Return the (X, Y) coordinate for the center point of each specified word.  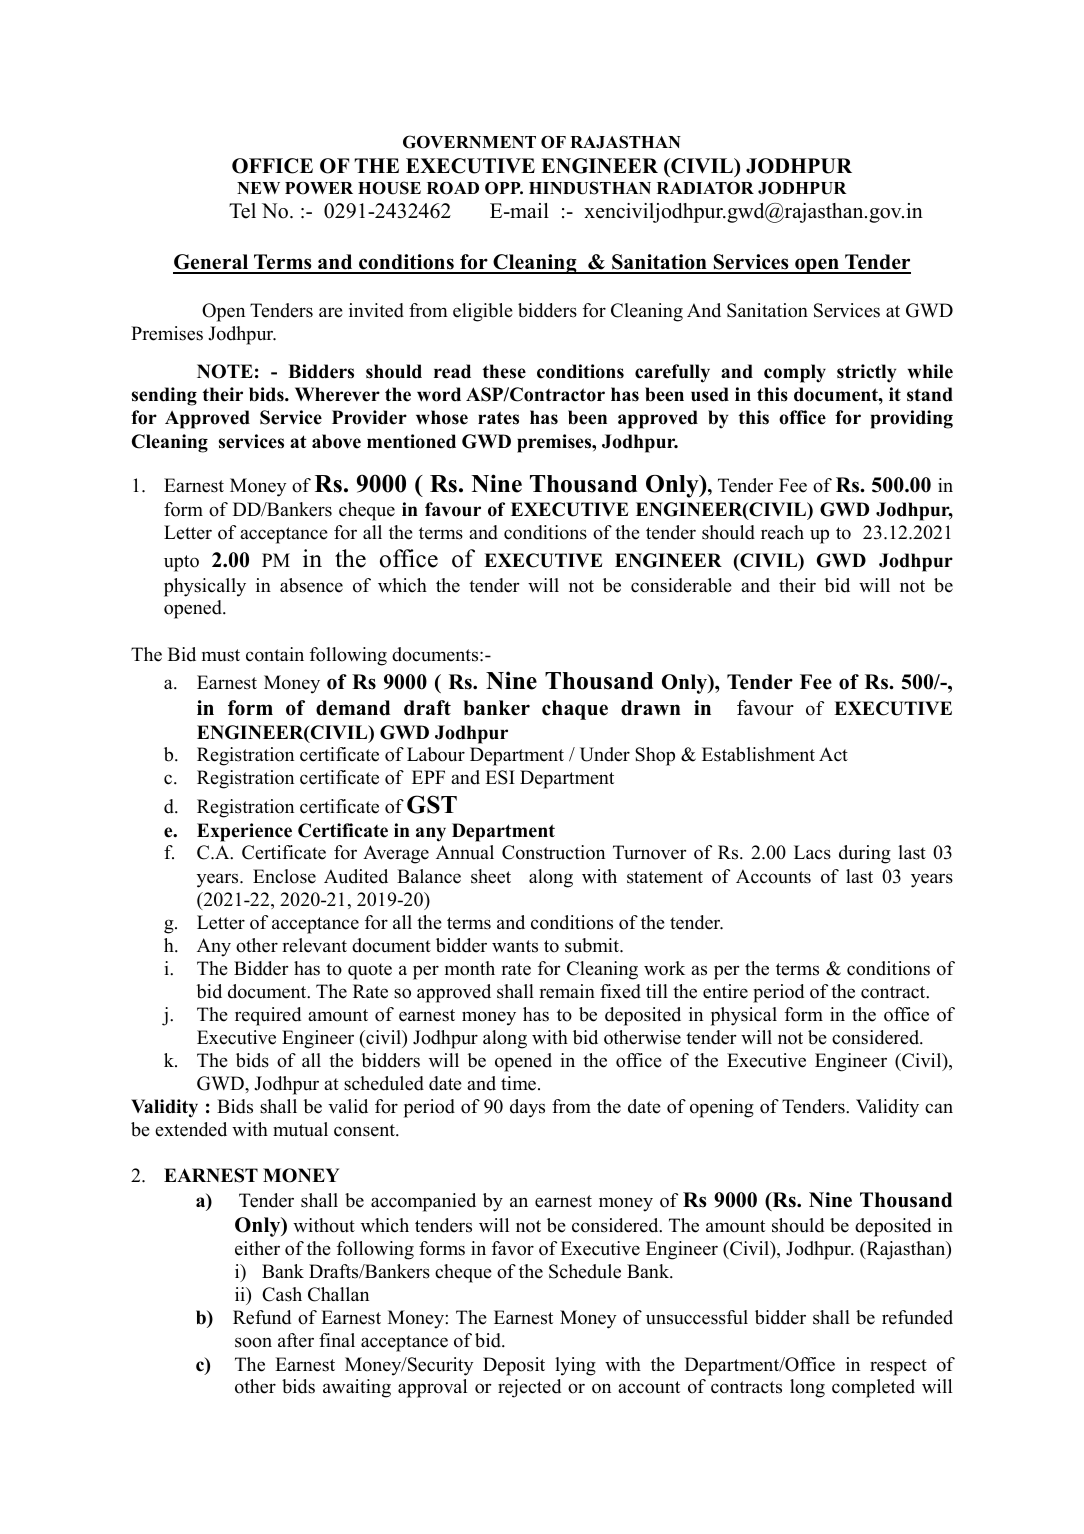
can (939, 1108)
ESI (500, 777)
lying (575, 1366)
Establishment (758, 754)
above (336, 441)
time (520, 1083)
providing (912, 419)
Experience (244, 832)
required (268, 1016)
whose (442, 417)
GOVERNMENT (469, 142)
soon (253, 1342)
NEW (258, 188)
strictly (867, 373)
